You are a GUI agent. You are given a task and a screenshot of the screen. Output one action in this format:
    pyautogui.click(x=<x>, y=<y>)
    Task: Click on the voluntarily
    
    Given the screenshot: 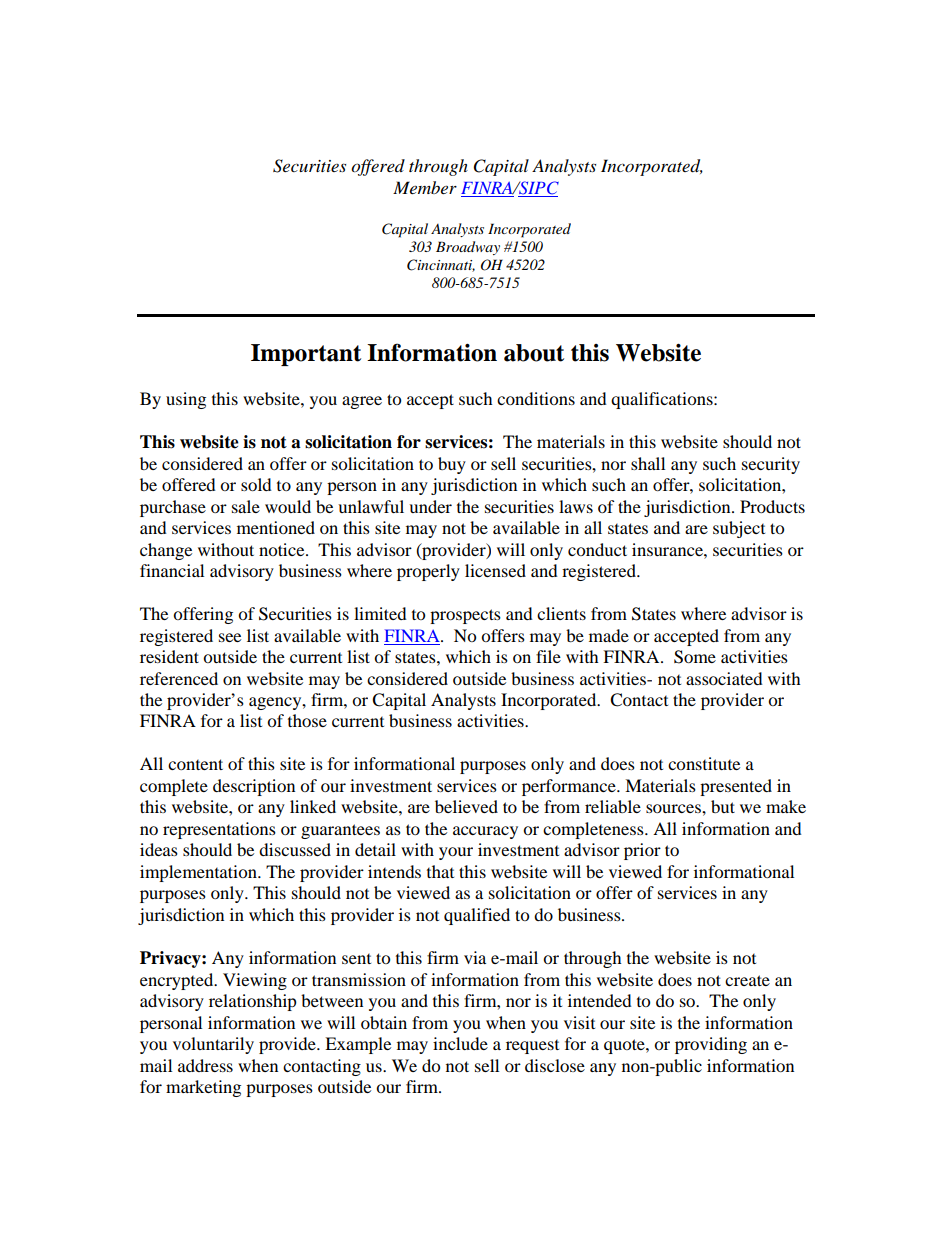 What is the action you would take?
    pyautogui.click(x=213, y=1045)
